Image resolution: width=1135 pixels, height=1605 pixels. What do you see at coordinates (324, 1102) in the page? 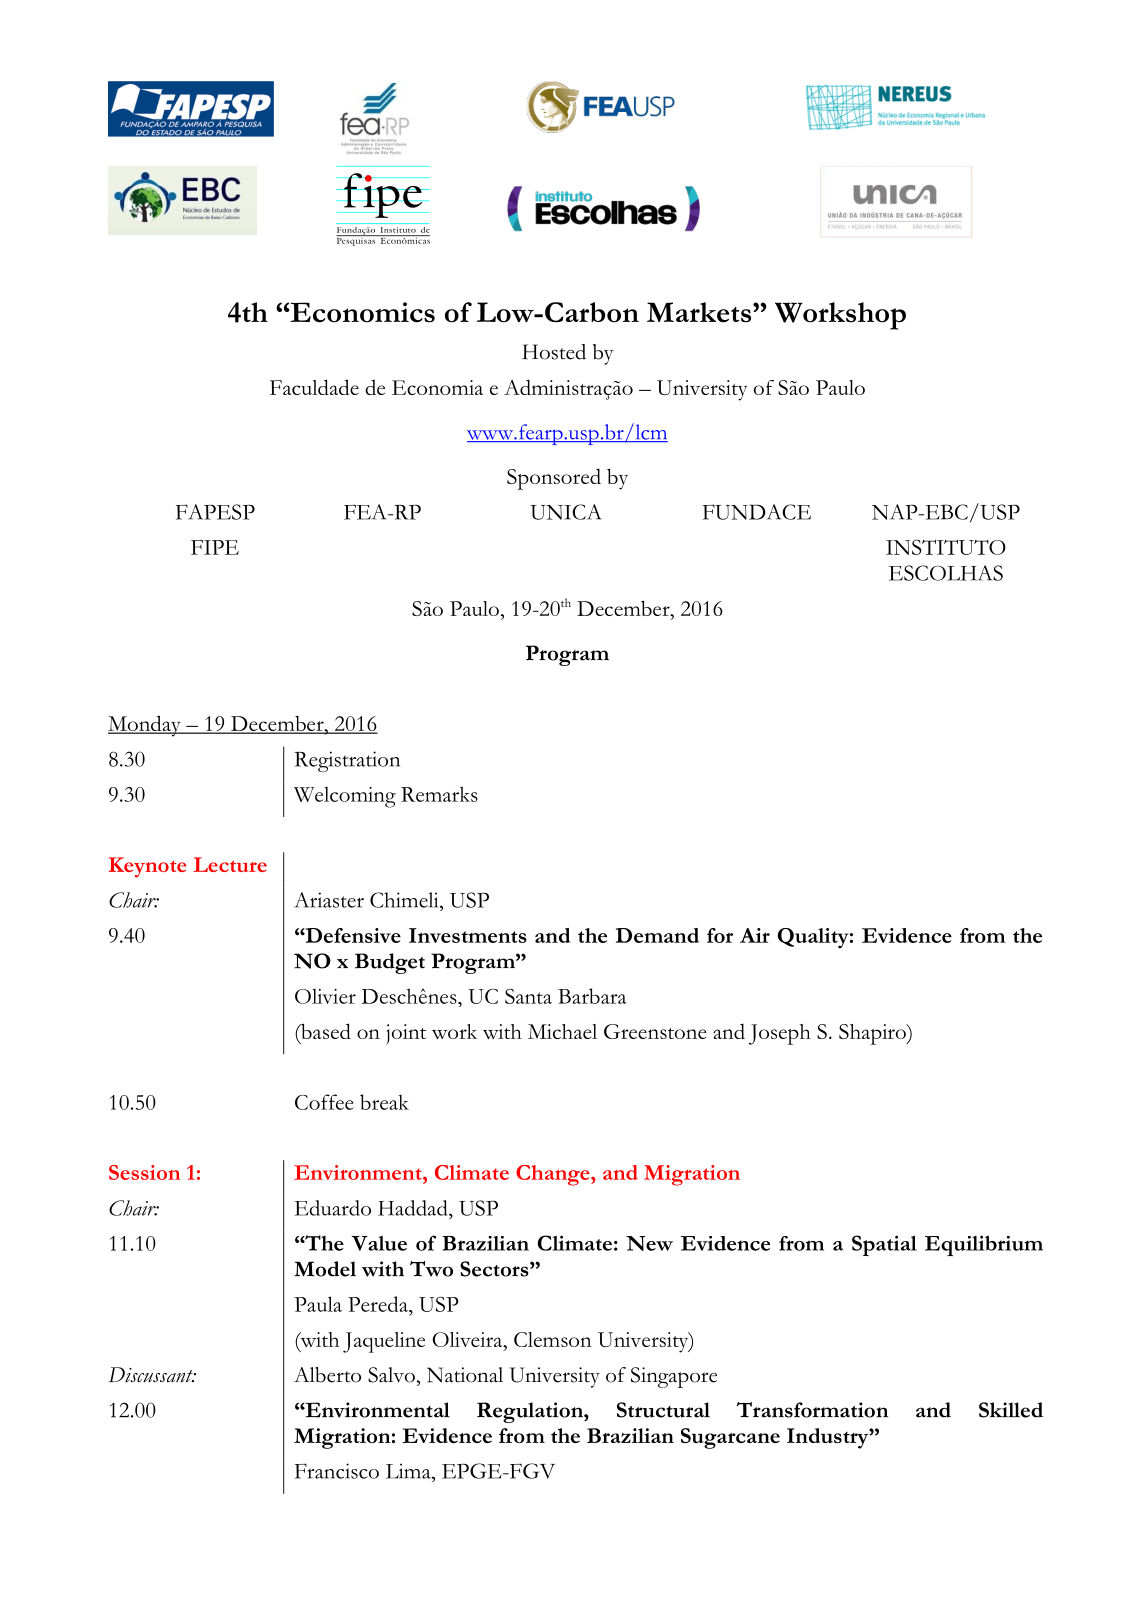
I see `Coffee` at bounding box center [324, 1102].
